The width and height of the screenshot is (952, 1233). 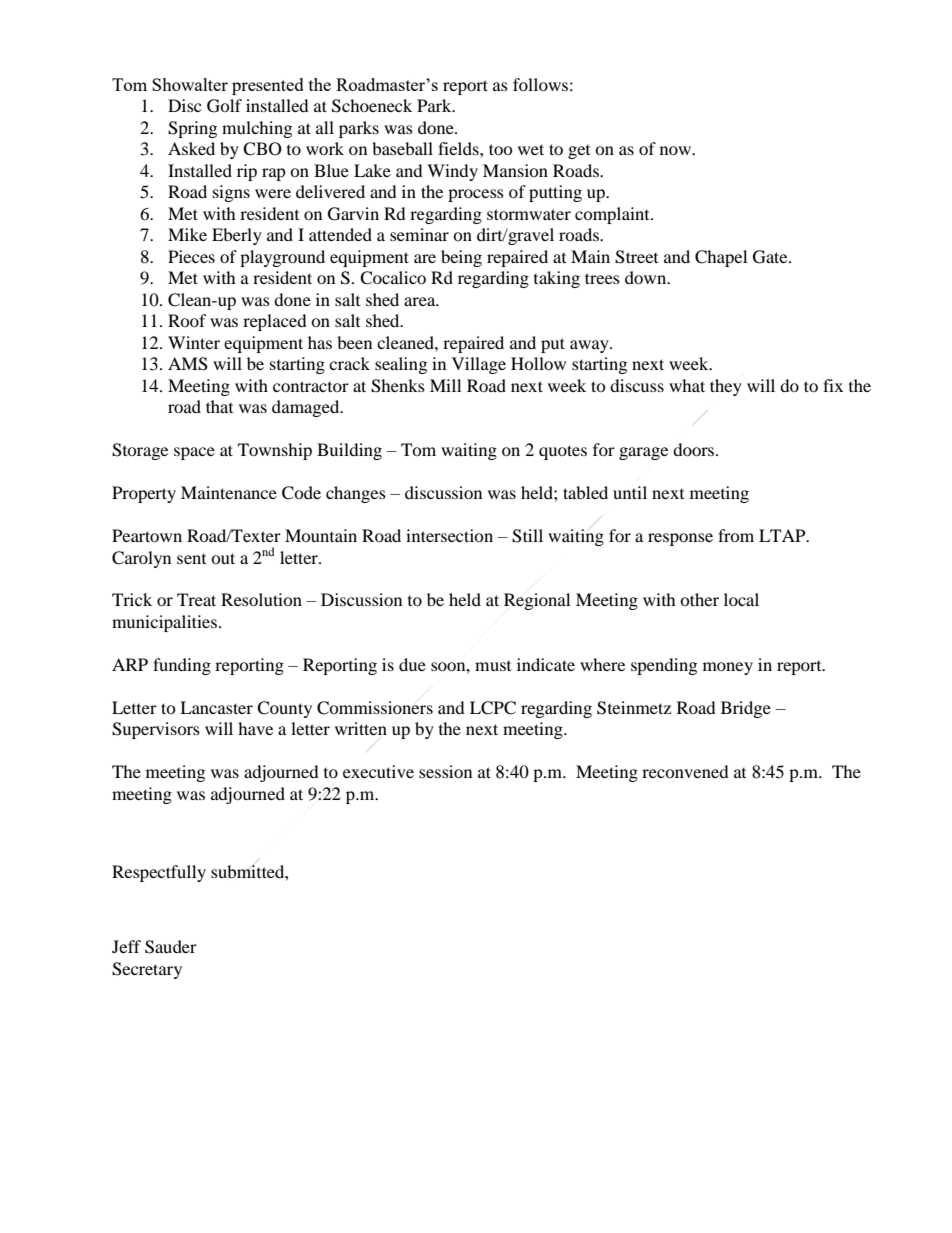 I want to click on Golf, so click(x=224, y=106).
